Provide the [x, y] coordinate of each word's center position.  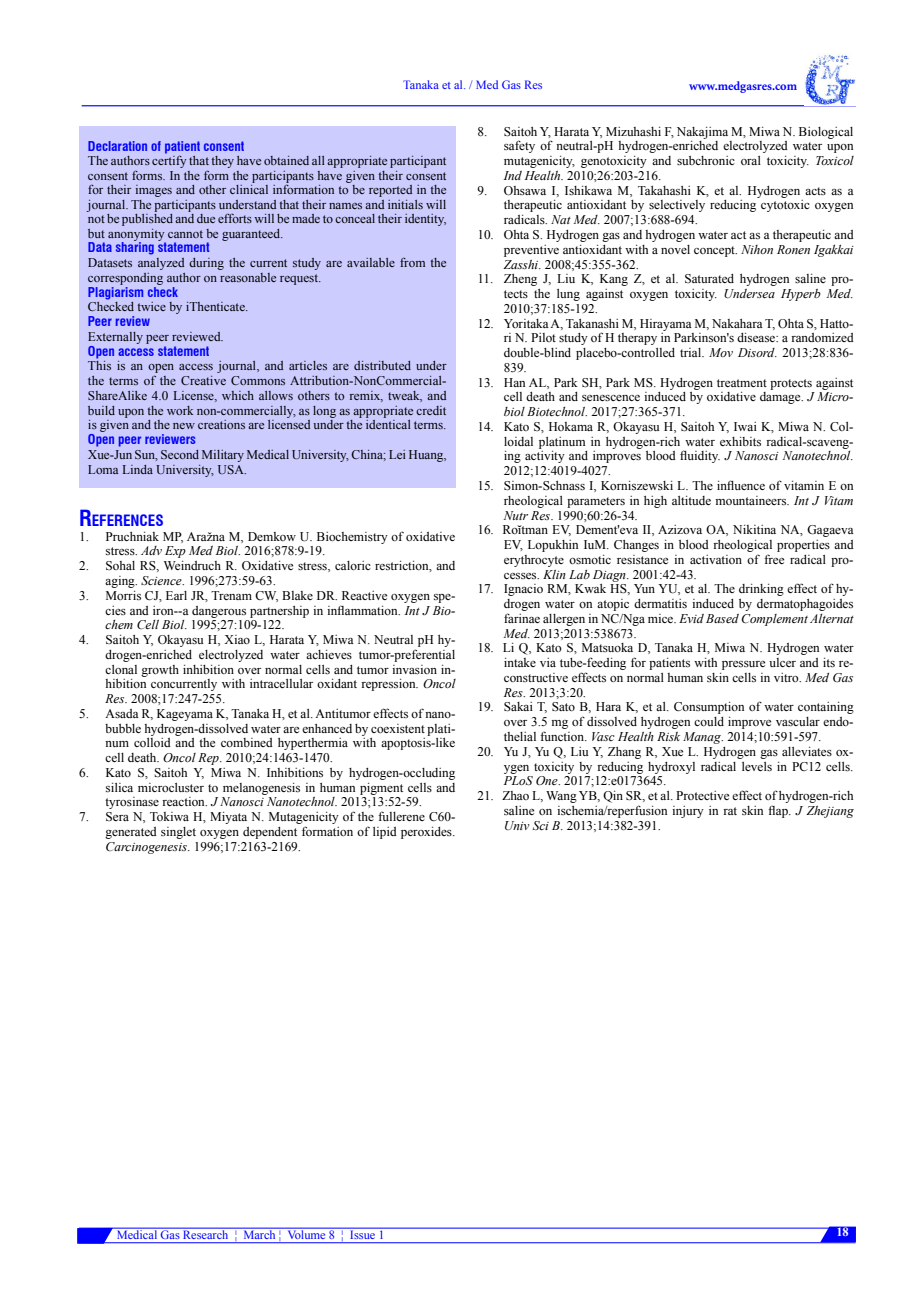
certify [169, 161]
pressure [743, 665]
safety [519, 146]
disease [757, 337]
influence [741, 485]
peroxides [427, 833]
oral [751, 160]
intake [520, 662]
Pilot [543, 337]
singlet [178, 833]
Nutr [516, 515]
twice [151, 306]
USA [232, 469]
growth [160, 671]
